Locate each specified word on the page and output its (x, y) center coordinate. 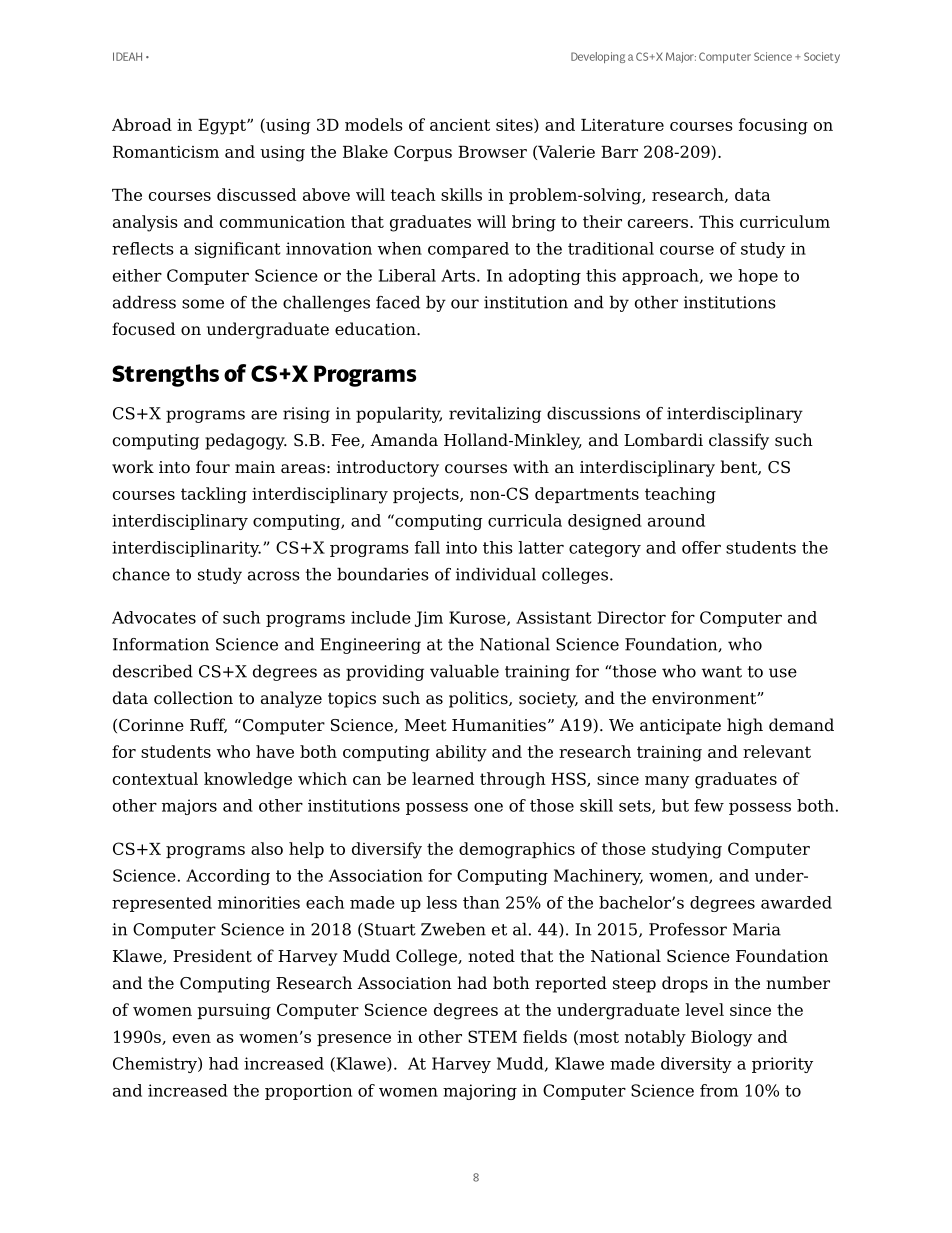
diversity (696, 1065)
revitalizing (495, 415)
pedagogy (246, 441)
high (745, 726)
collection (193, 698)
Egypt (223, 127)
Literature (622, 125)
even (192, 1038)
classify (739, 441)
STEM (492, 1036)
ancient (460, 125)
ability (461, 753)
